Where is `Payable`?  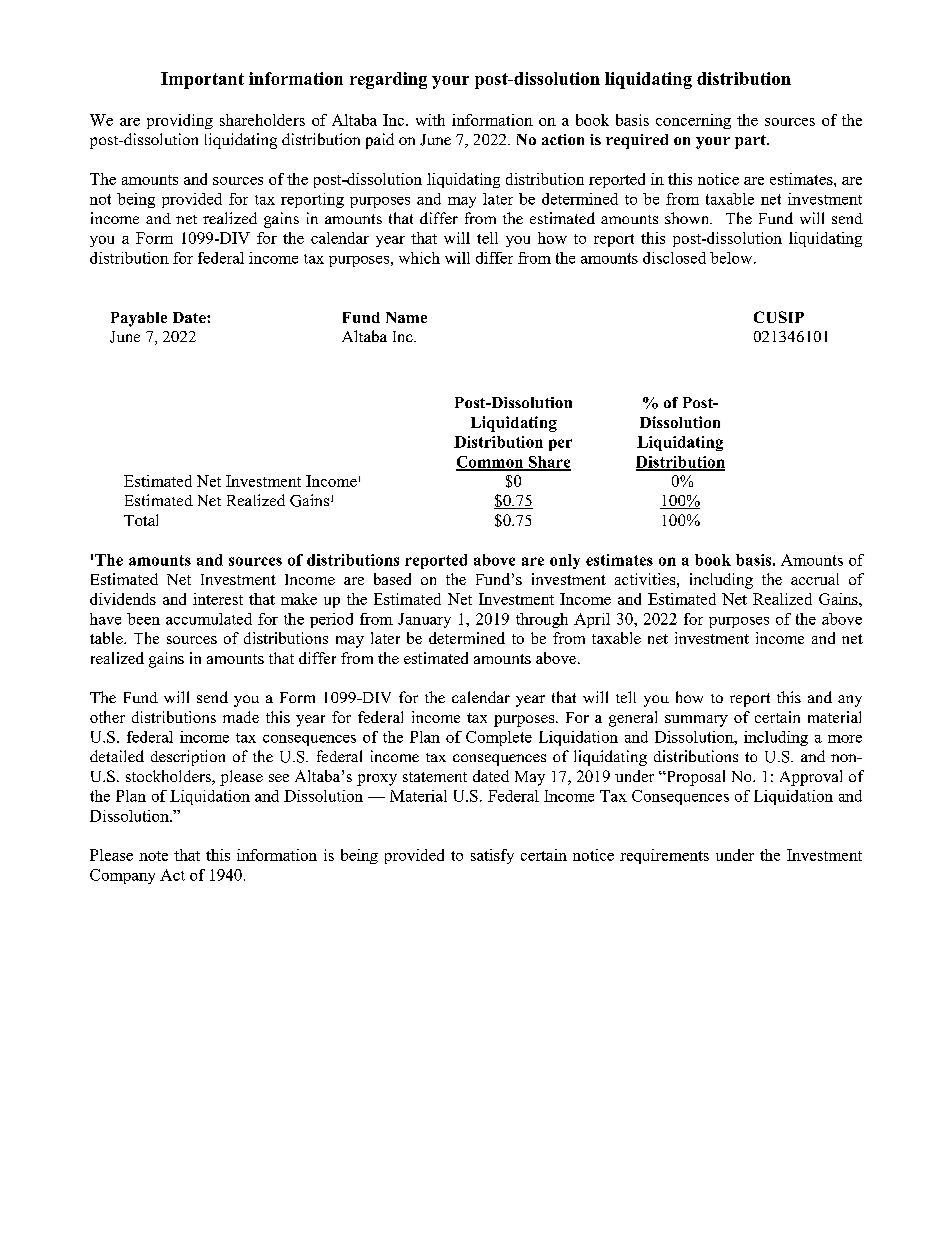 Payable is located at coordinates (139, 319).
